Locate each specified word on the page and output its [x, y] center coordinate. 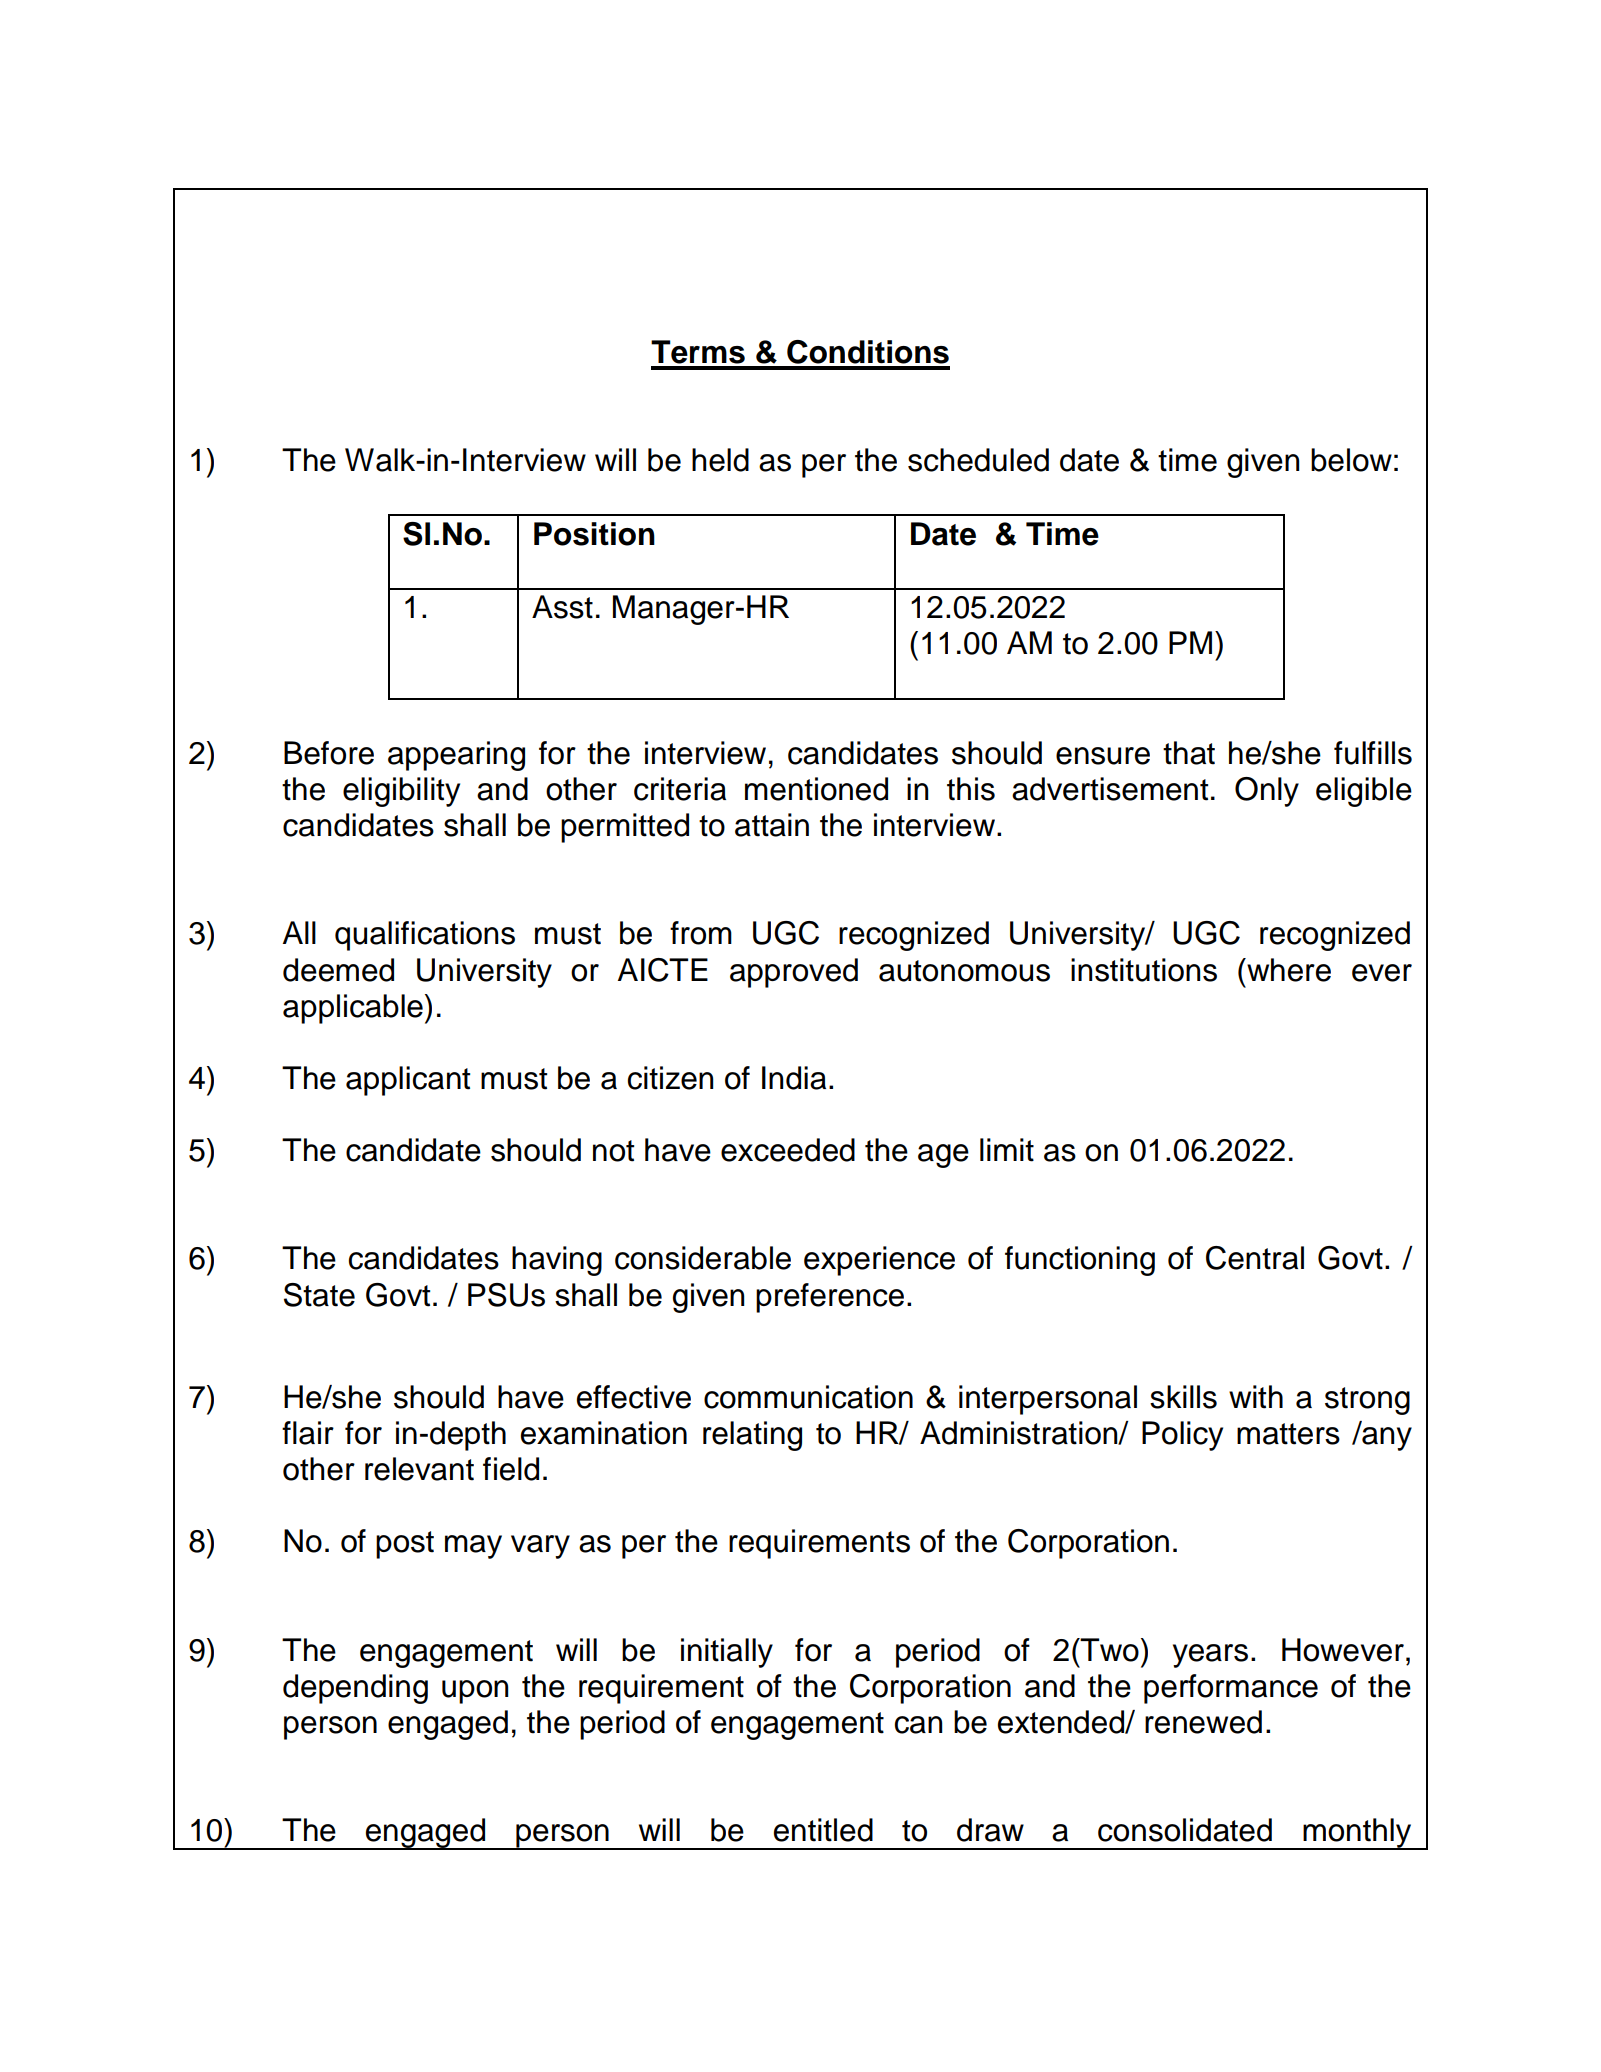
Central [1255, 1258]
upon [475, 1692]
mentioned [816, 789]
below [1351, 460]
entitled [823, 1830]
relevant [419, 1469]
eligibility [401, 792]
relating [752, 1436]
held [720, 460]
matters [1288, 1434]
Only [1267, 792]
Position [594, 534]
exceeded [788, 1150]
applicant [408, 1081]
